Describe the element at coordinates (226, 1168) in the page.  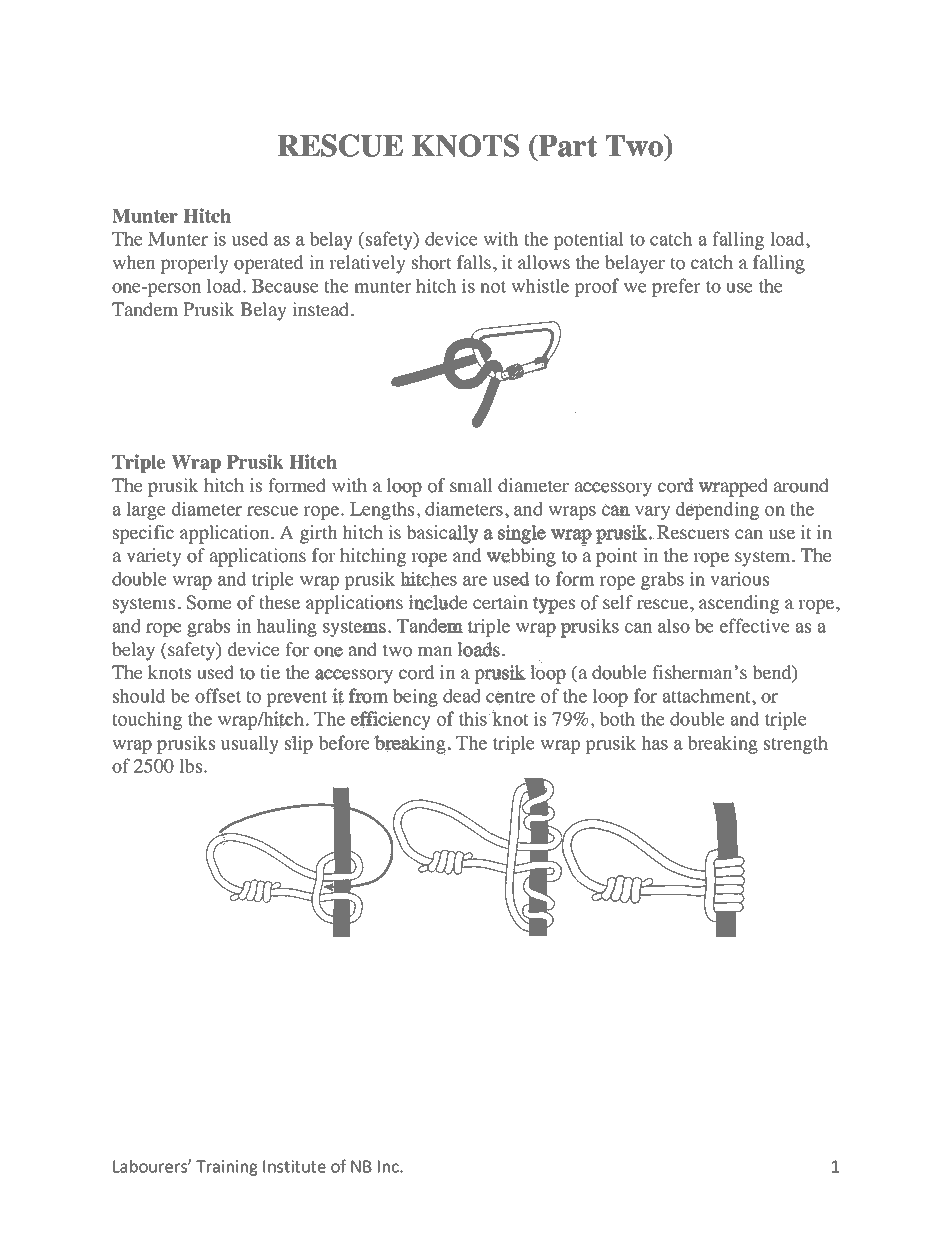
I see `Training` at that location.
